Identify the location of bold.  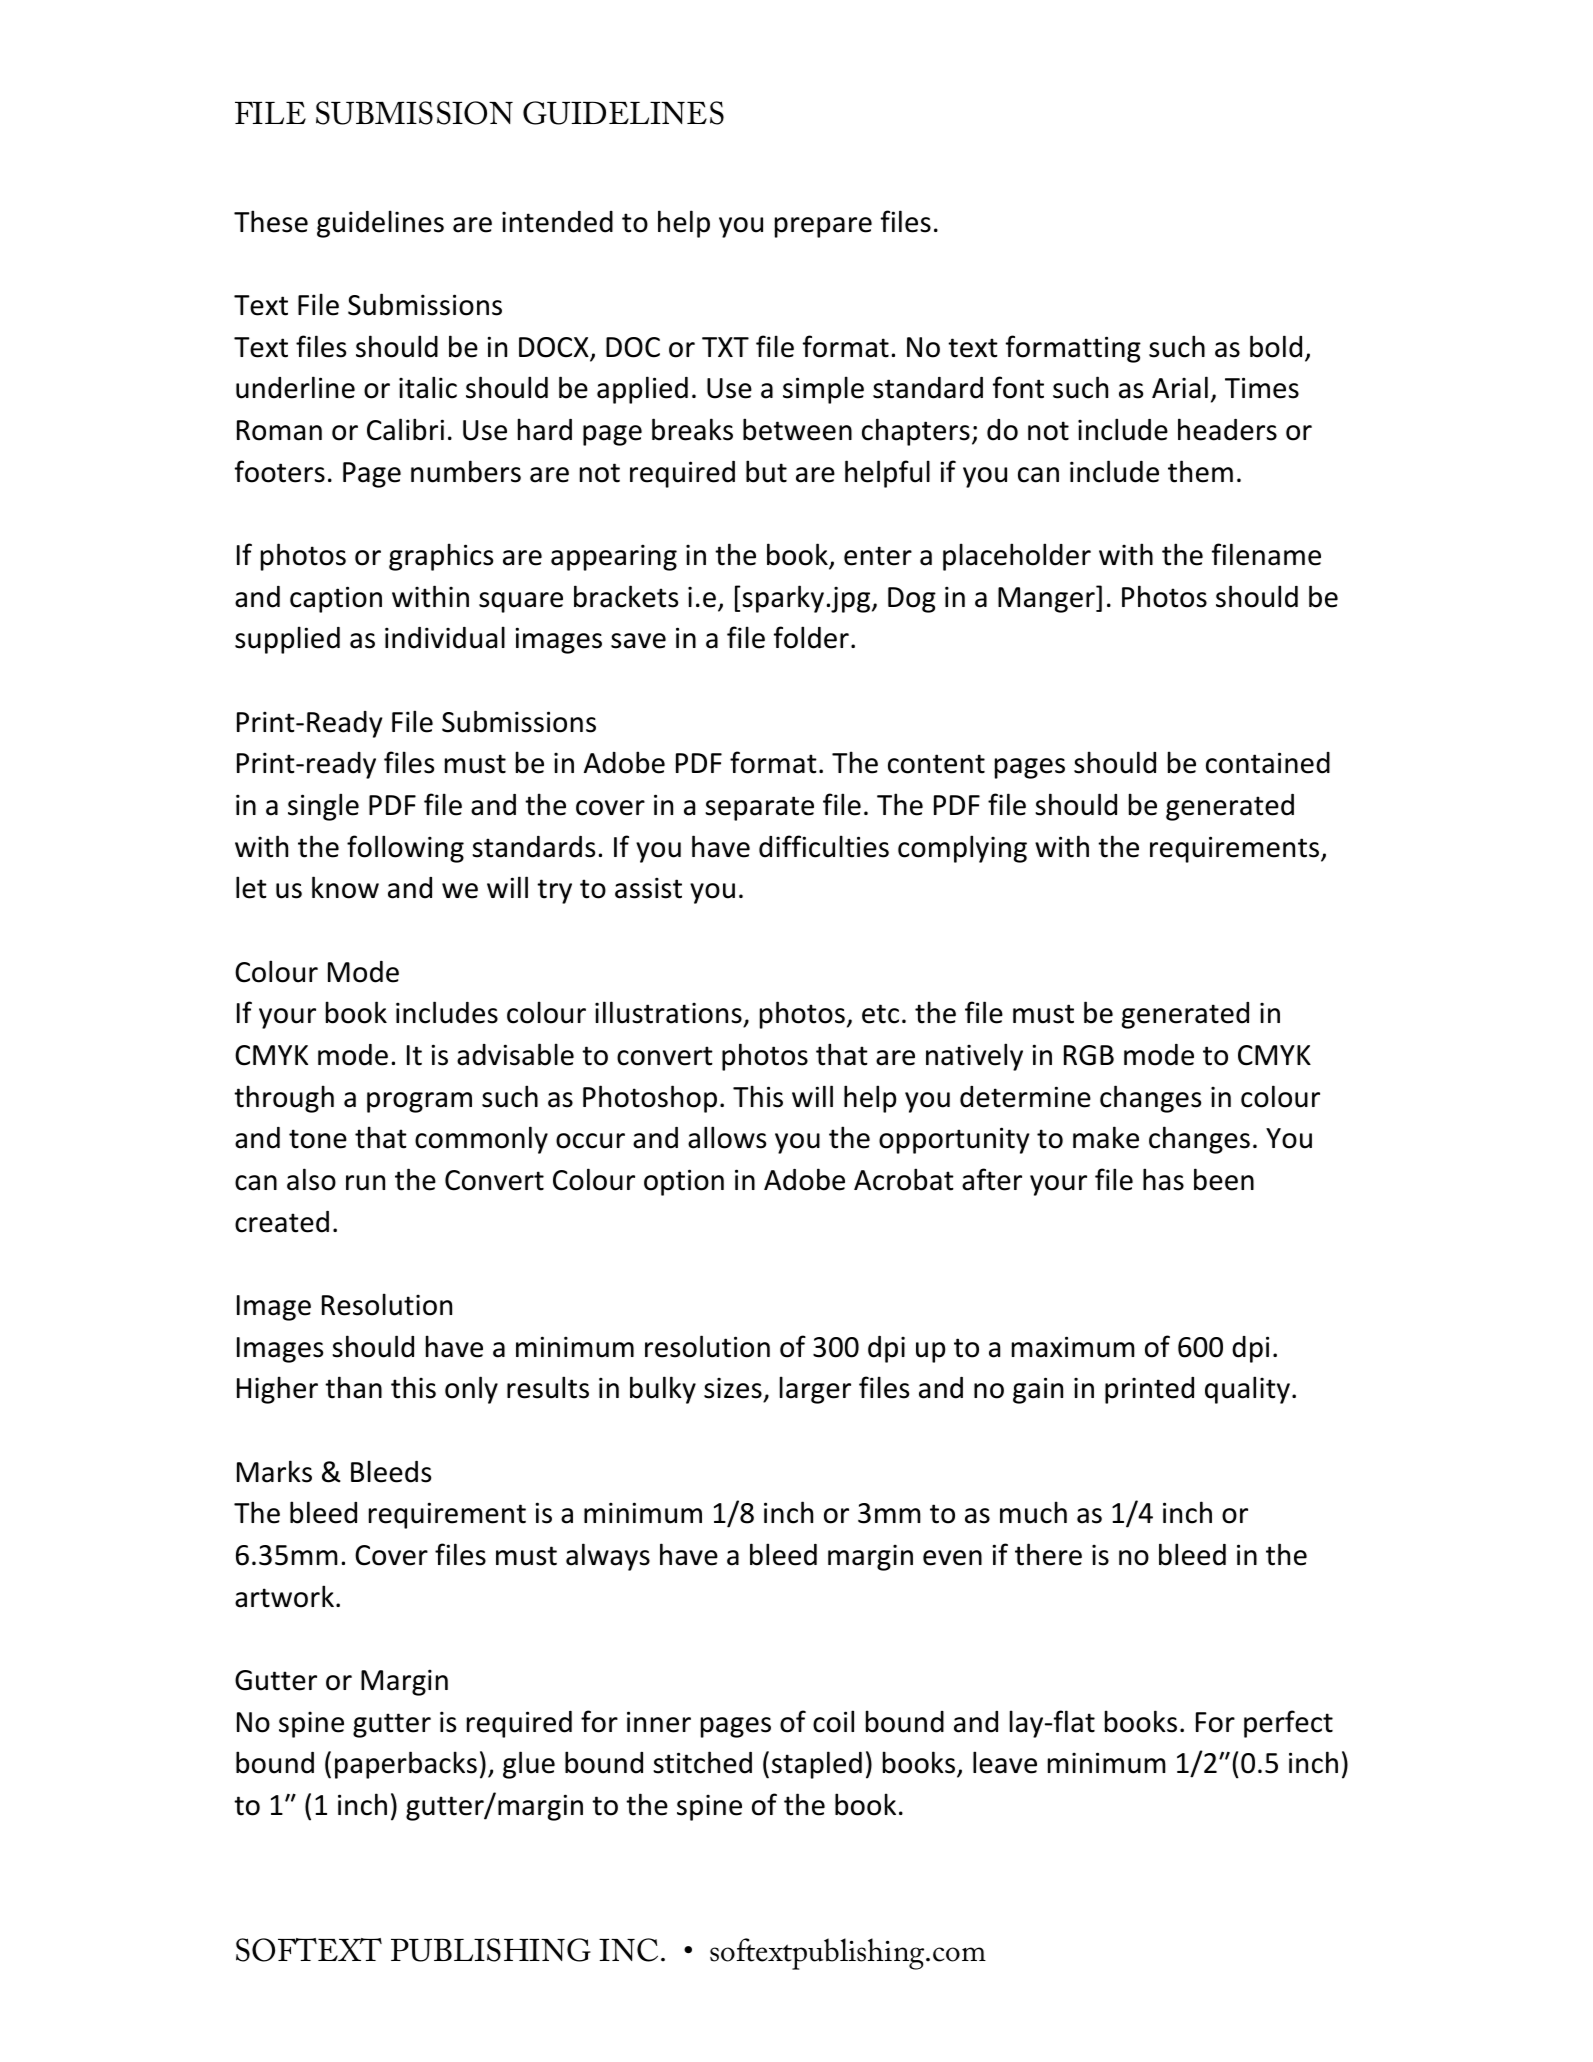
(1276, 346).
